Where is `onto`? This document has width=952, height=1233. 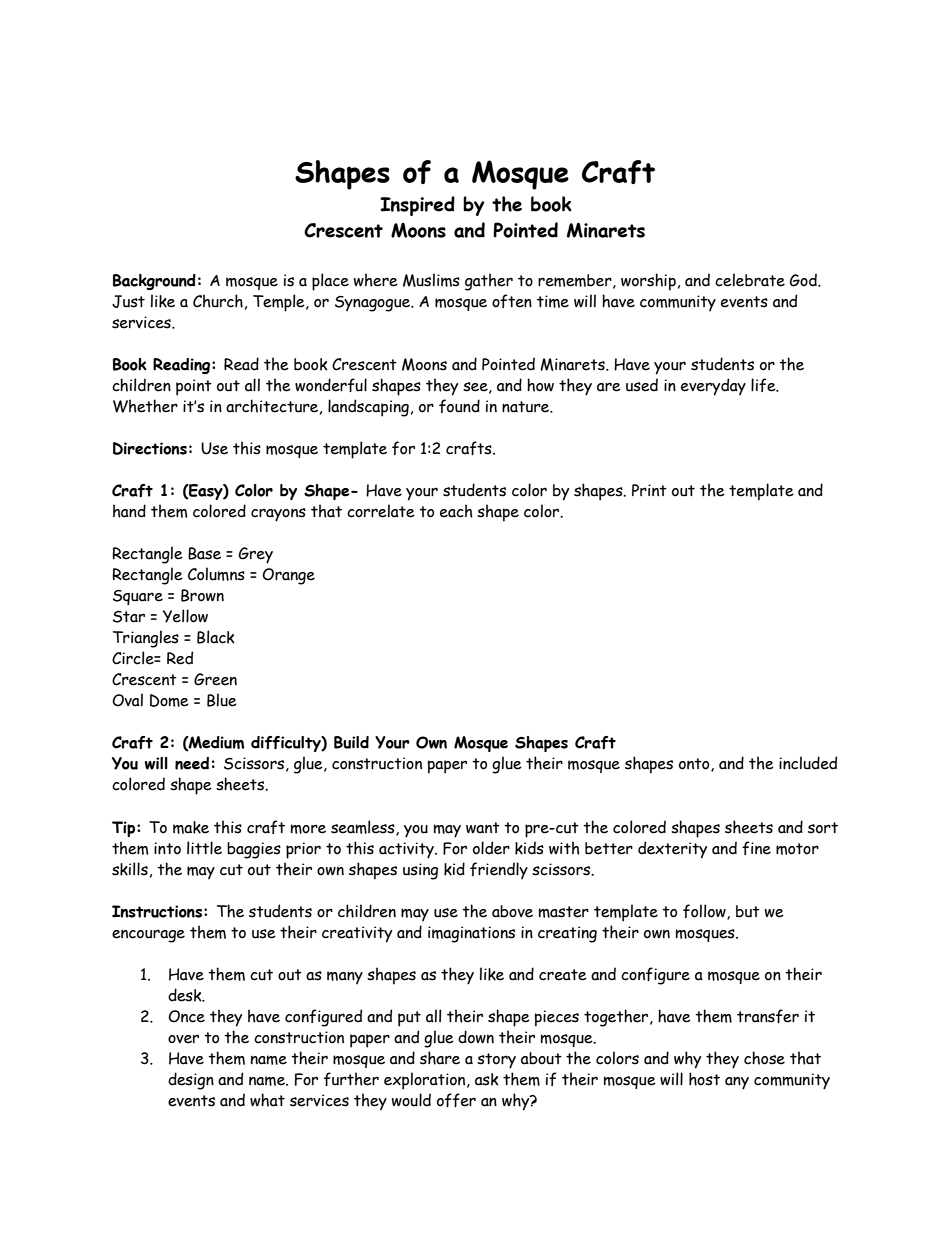 onto is located at coordinates (695, 765).
